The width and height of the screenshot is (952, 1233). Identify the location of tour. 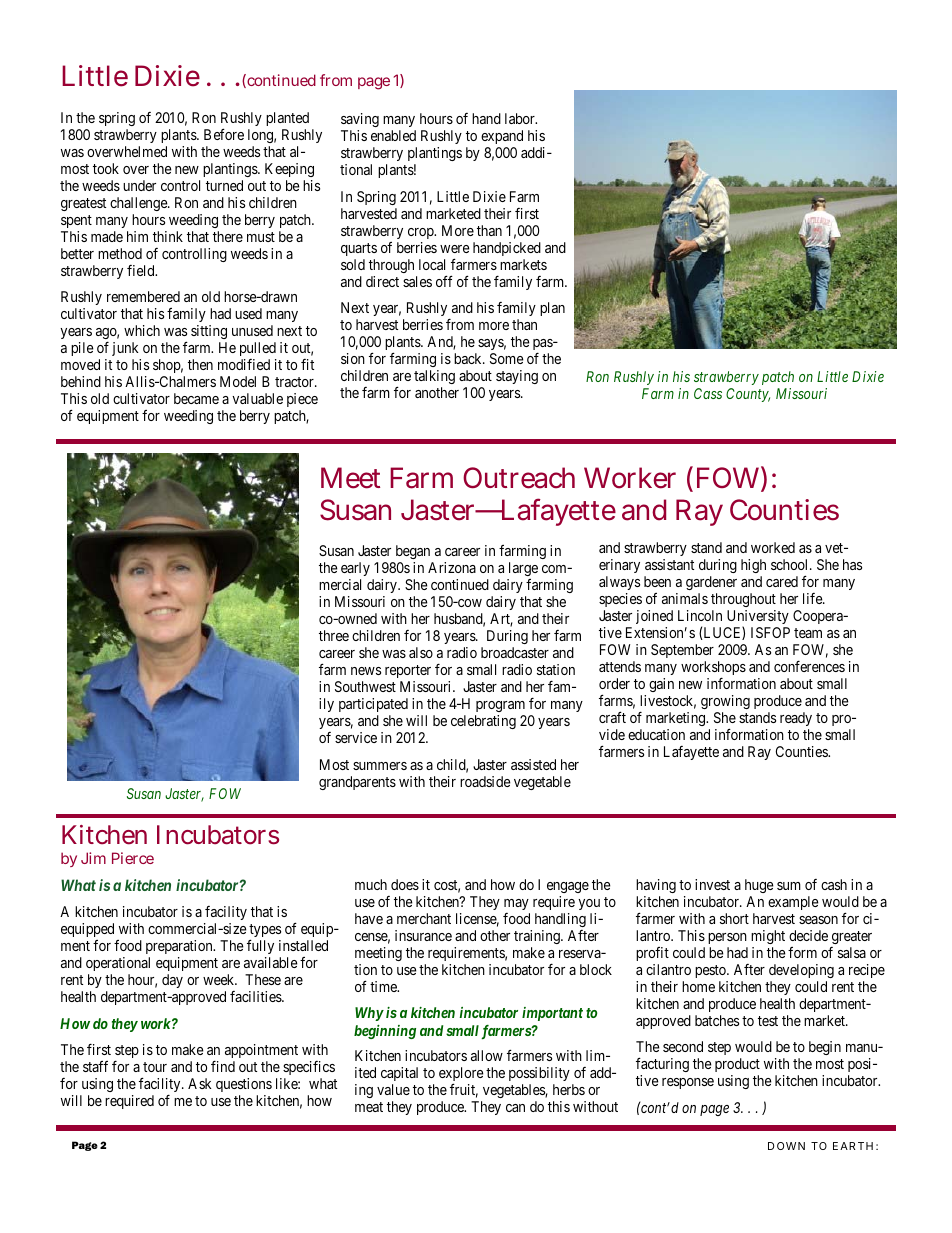
(155, 1067).
